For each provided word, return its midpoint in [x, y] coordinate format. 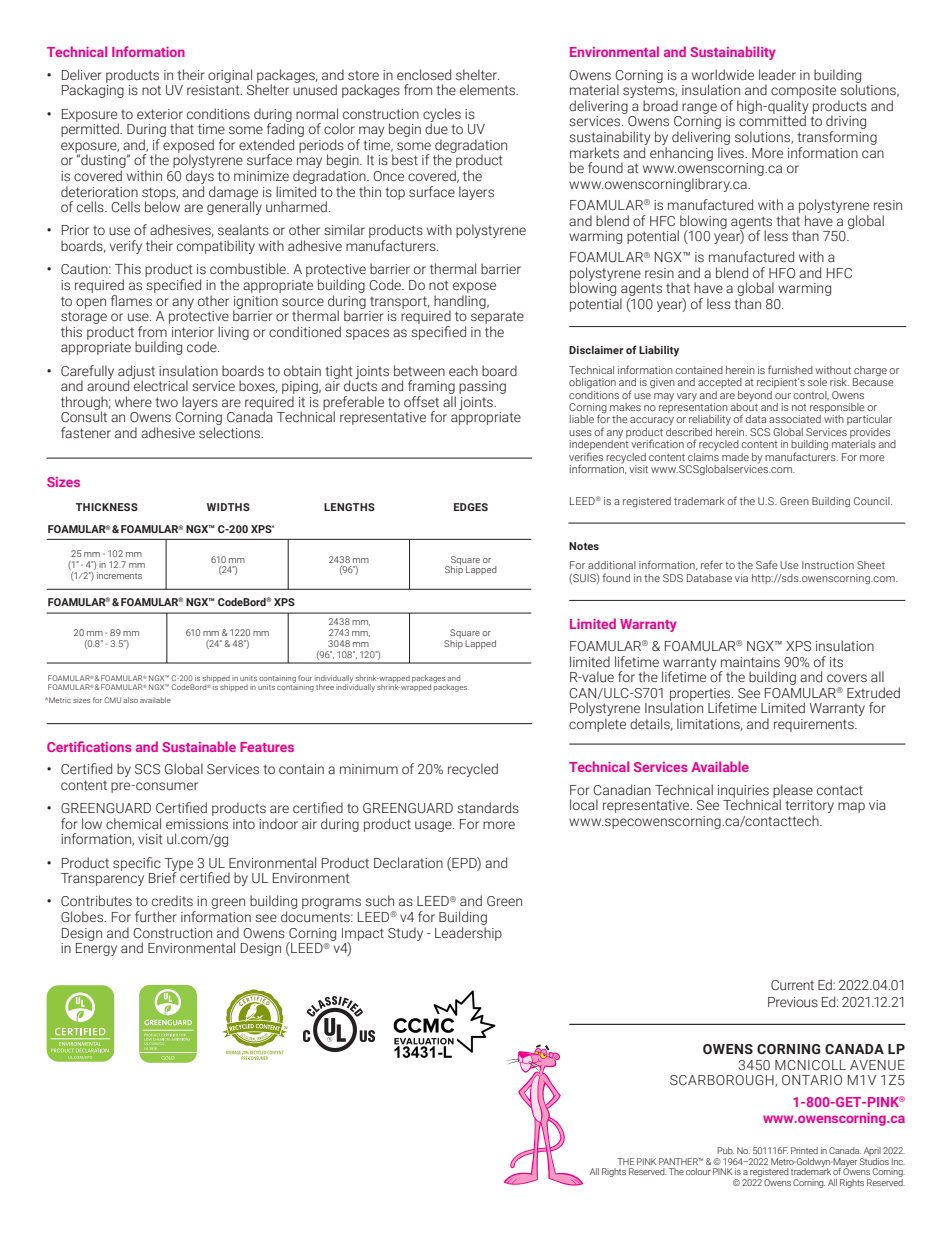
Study [405, 934]
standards [488, 808]
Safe [767, 564]
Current [792, 985]
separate [497, 317]
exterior [160, 114]
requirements [815, 725]
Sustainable [199, 746]
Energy [96, 949]
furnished [790, 369]
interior [193, 332]
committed [772, 120]
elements [489, 90]
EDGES [471, 507]
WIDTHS [228, 507]
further [156, 916]
